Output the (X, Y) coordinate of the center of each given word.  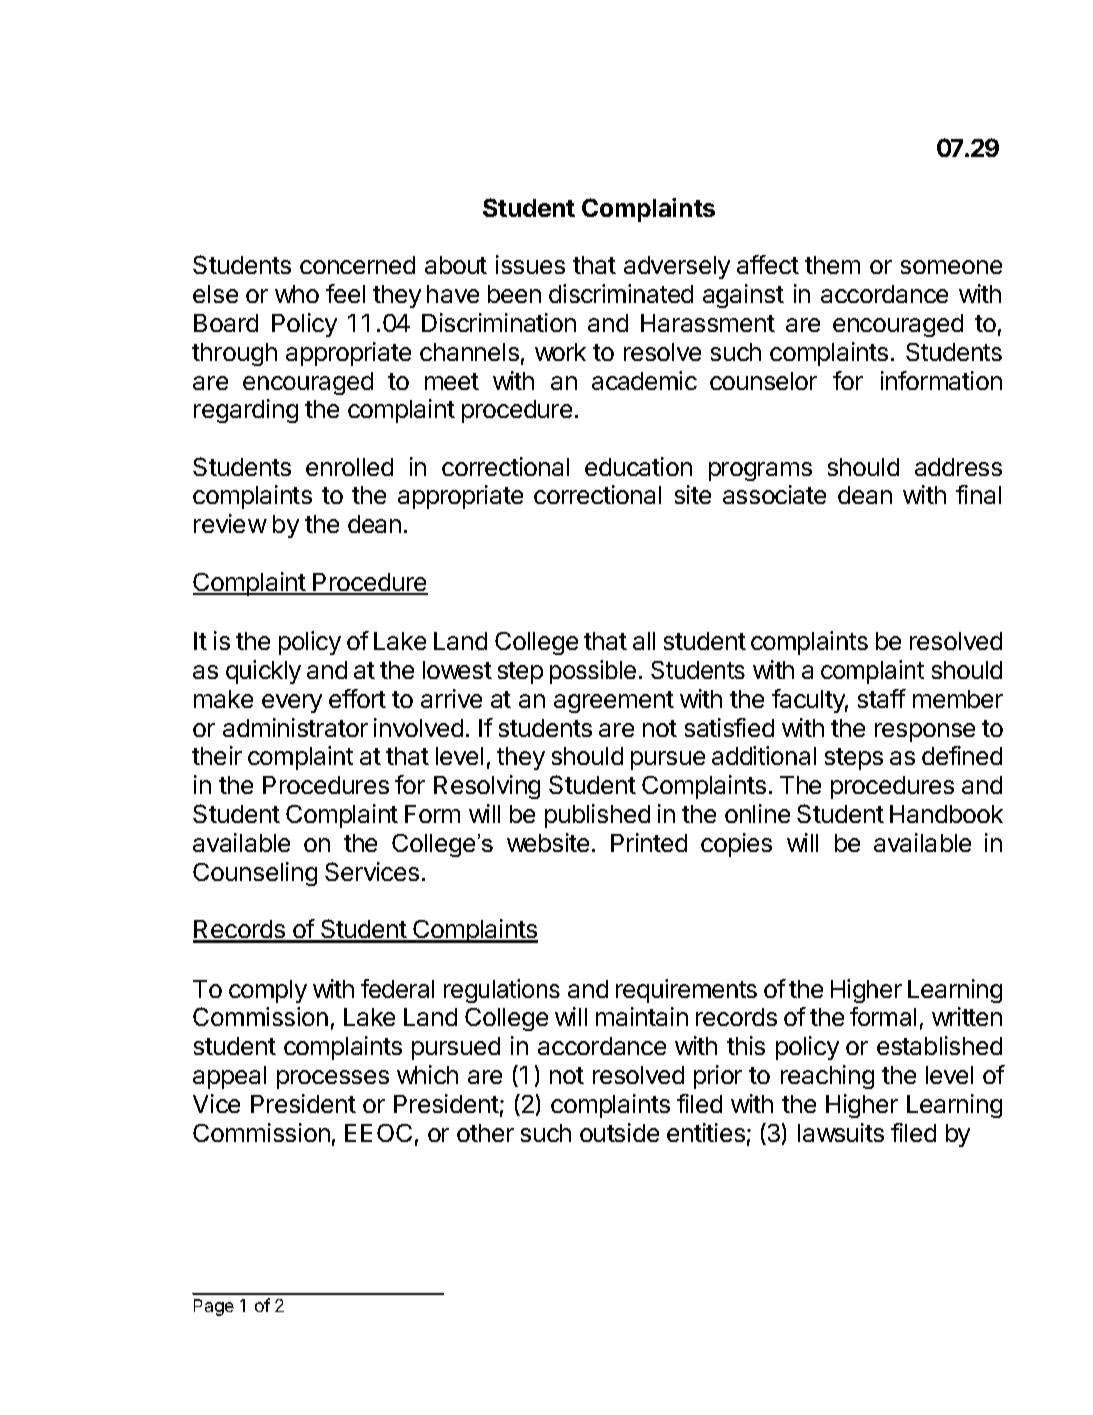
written (967, 1016)
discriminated (621, 293)
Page (214, 1307)
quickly (263, 672)
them (832, 265)
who (297, 294)
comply (268, 991)
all (644, 641)
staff (882, 698)
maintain (642, 1016)
